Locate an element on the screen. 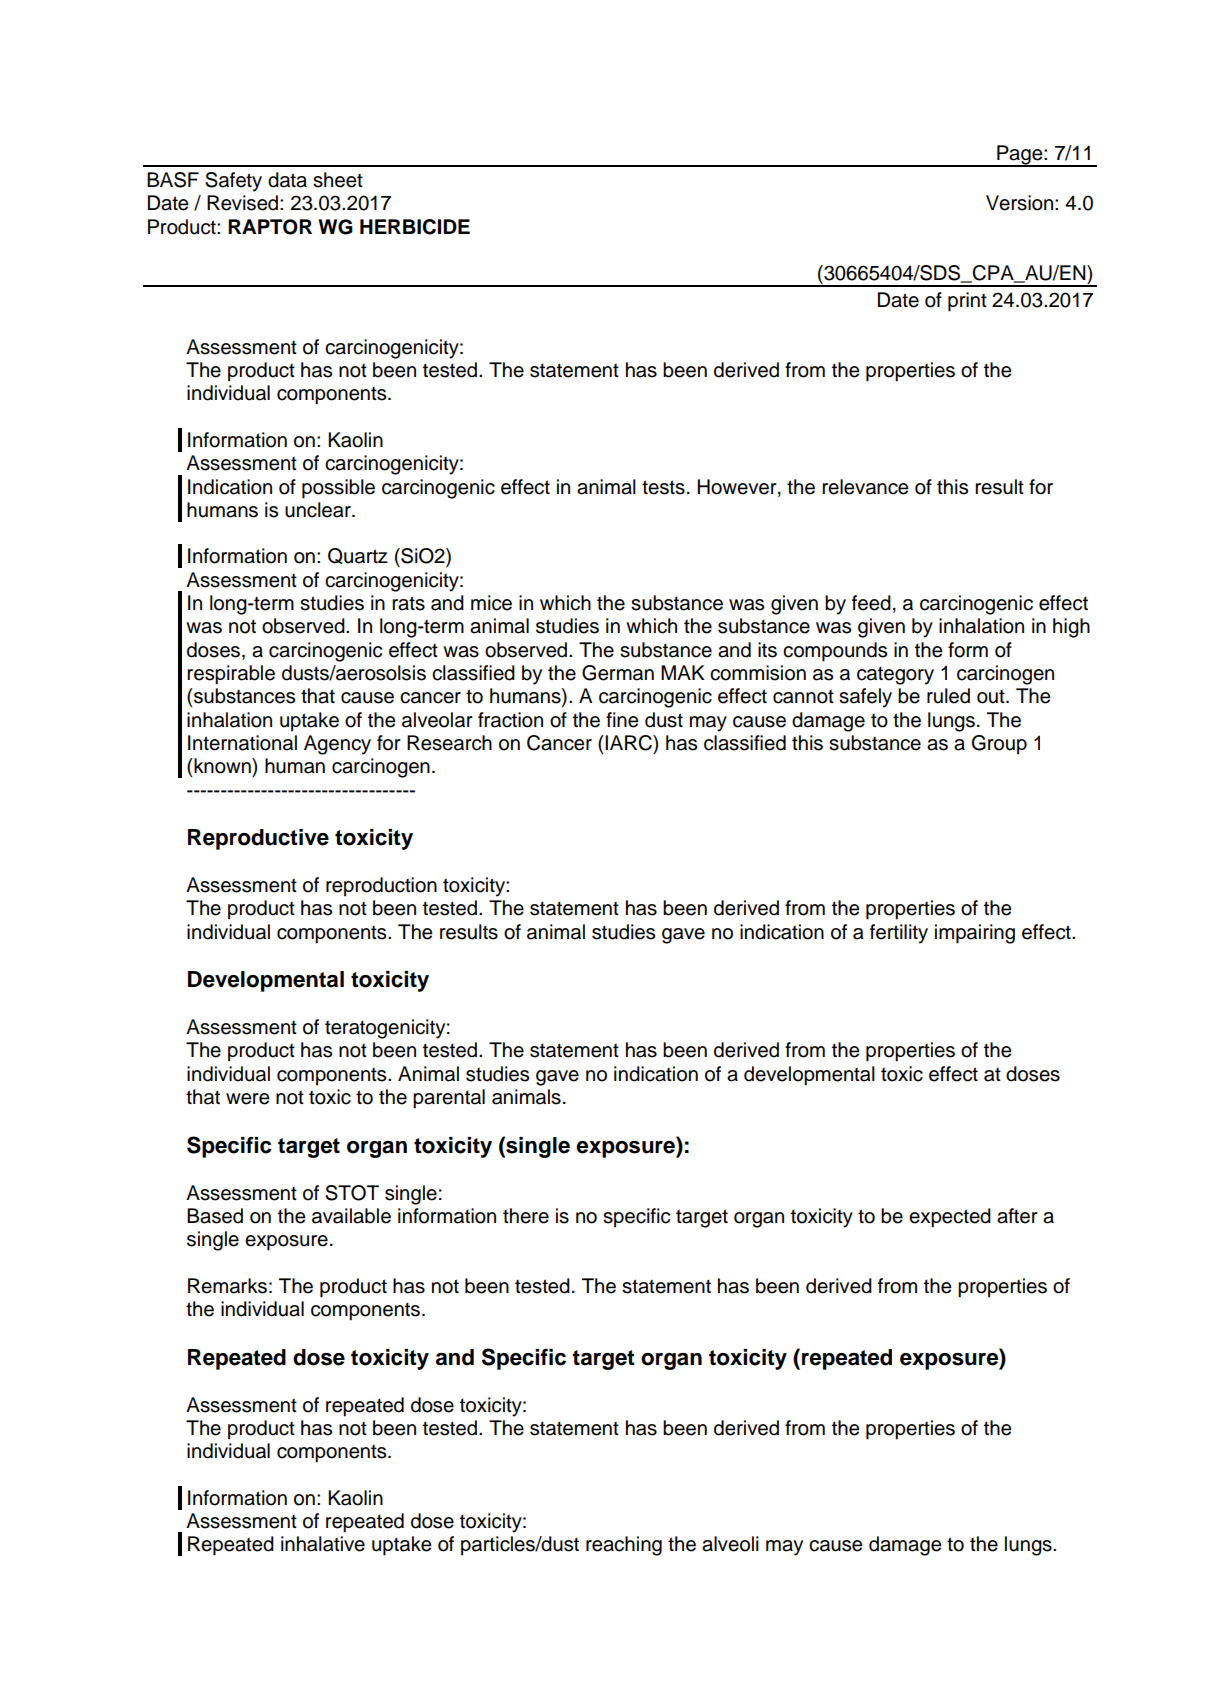 The width and height of the screenshot is (1205, 1706). HERBICIDE is located at coordinates (415, 227).
